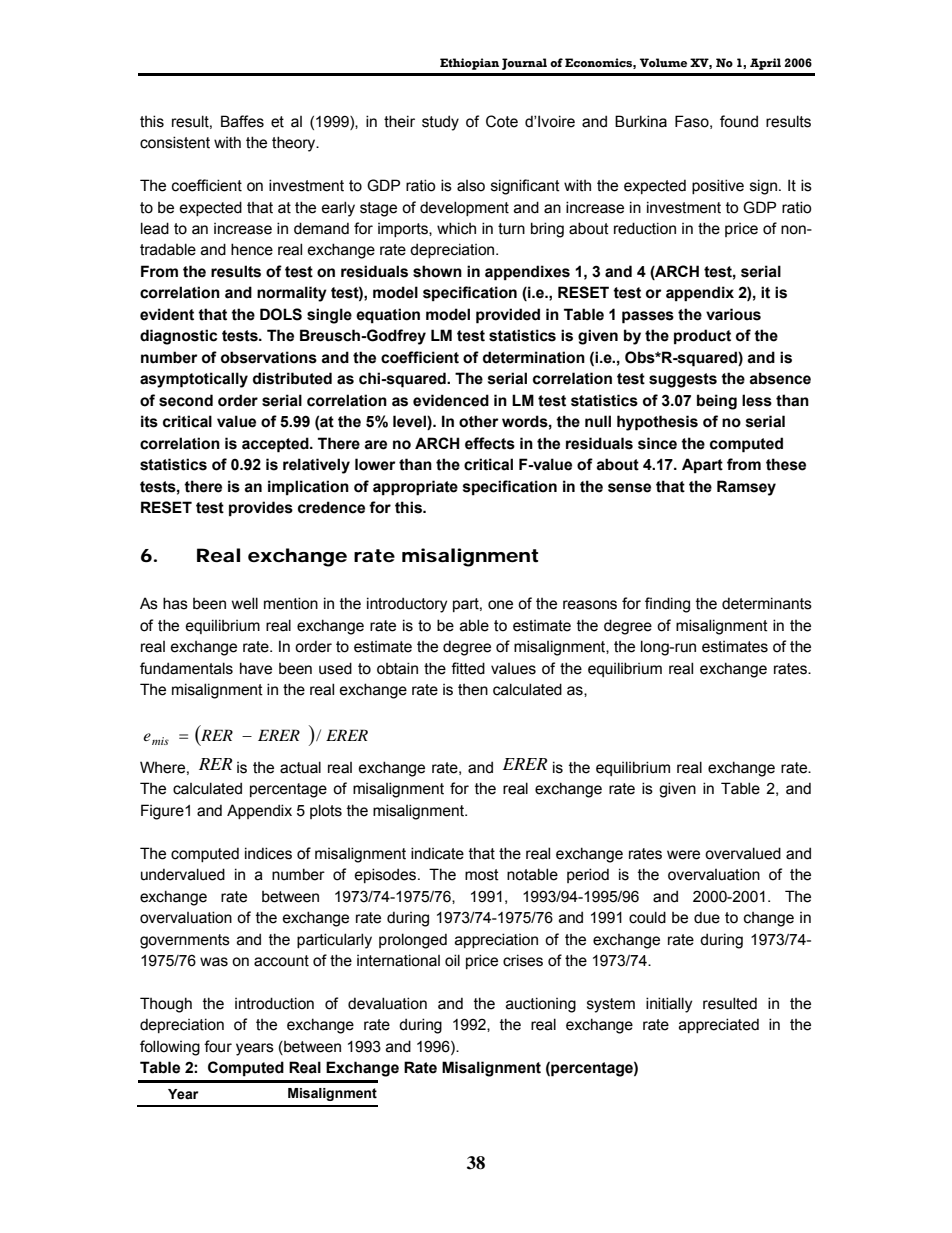 The width and height of the screenshot is (952, 1233). What do you see at coordinates (437, 271) in the screenshot?
I see `shown` at bounding box center [437, 271].
